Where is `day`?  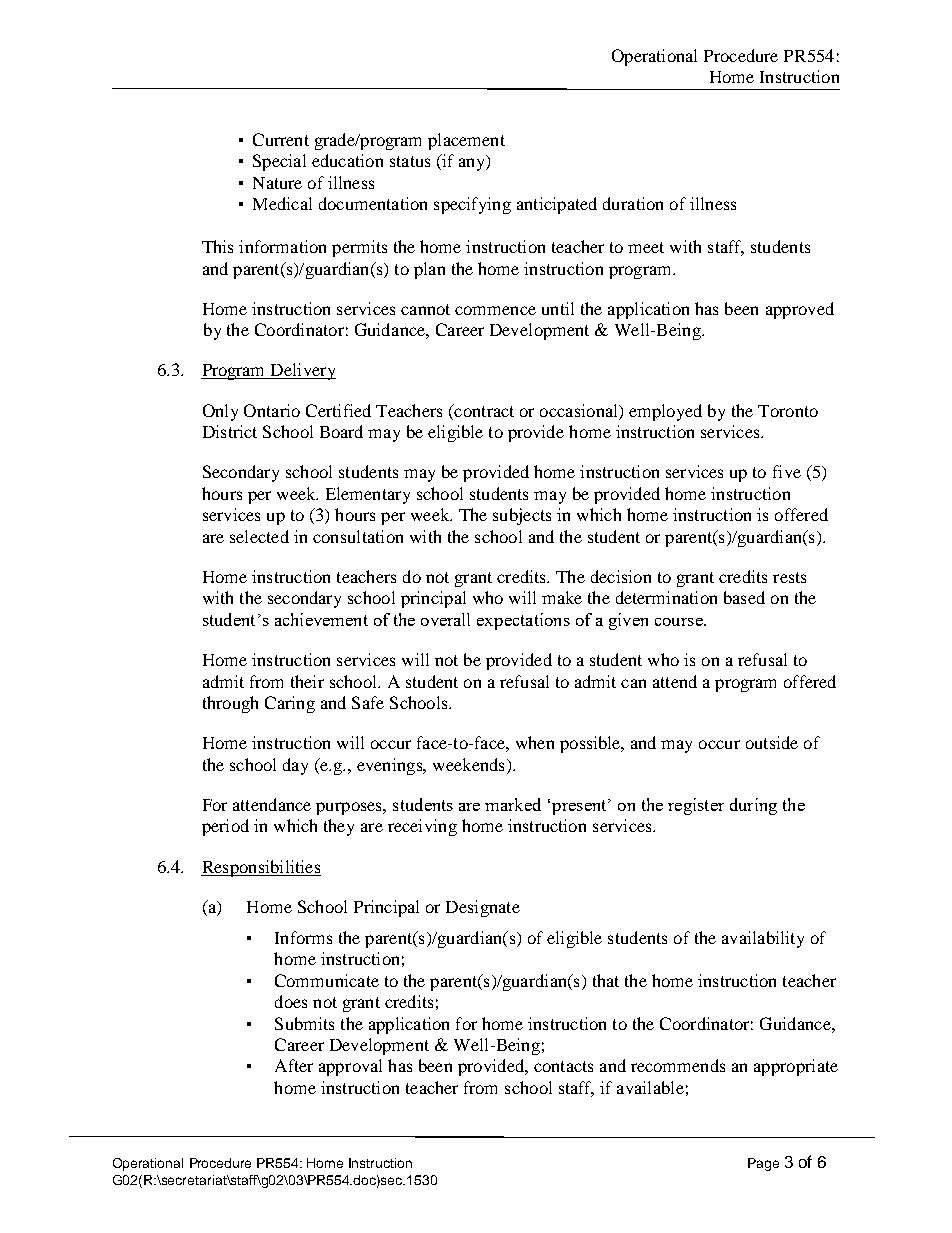 day is located at coordinates (295, 766).
